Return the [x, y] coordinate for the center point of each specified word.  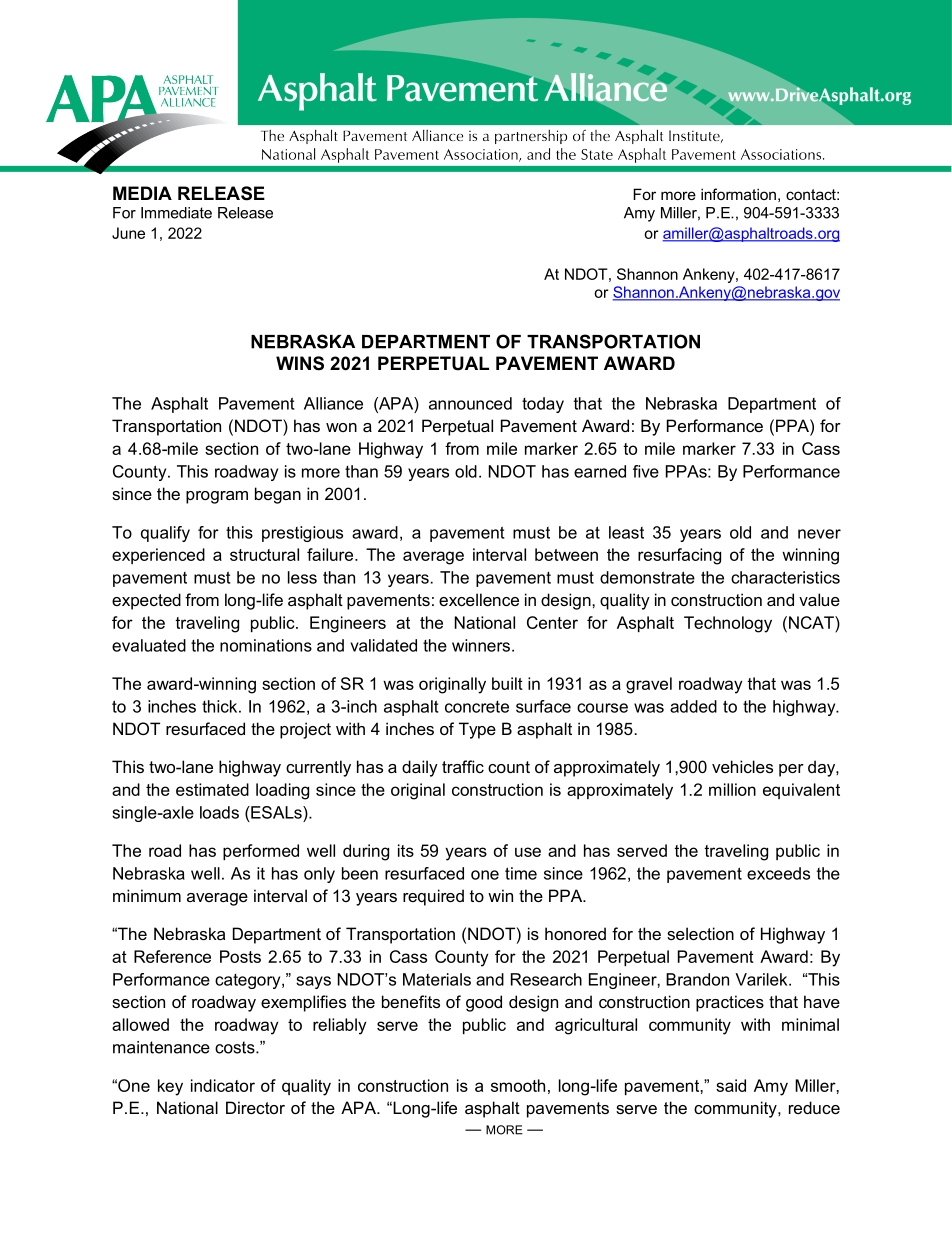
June [128, 233]
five [646, 471]
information [738, 194]
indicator [223, 1085]
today [543, 405]
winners [481, 645]
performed [261, 852]
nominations [266, 645]
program [217, 497]
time [521, 873]
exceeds [778, 873]
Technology [728, 624]
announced [470, 403]
